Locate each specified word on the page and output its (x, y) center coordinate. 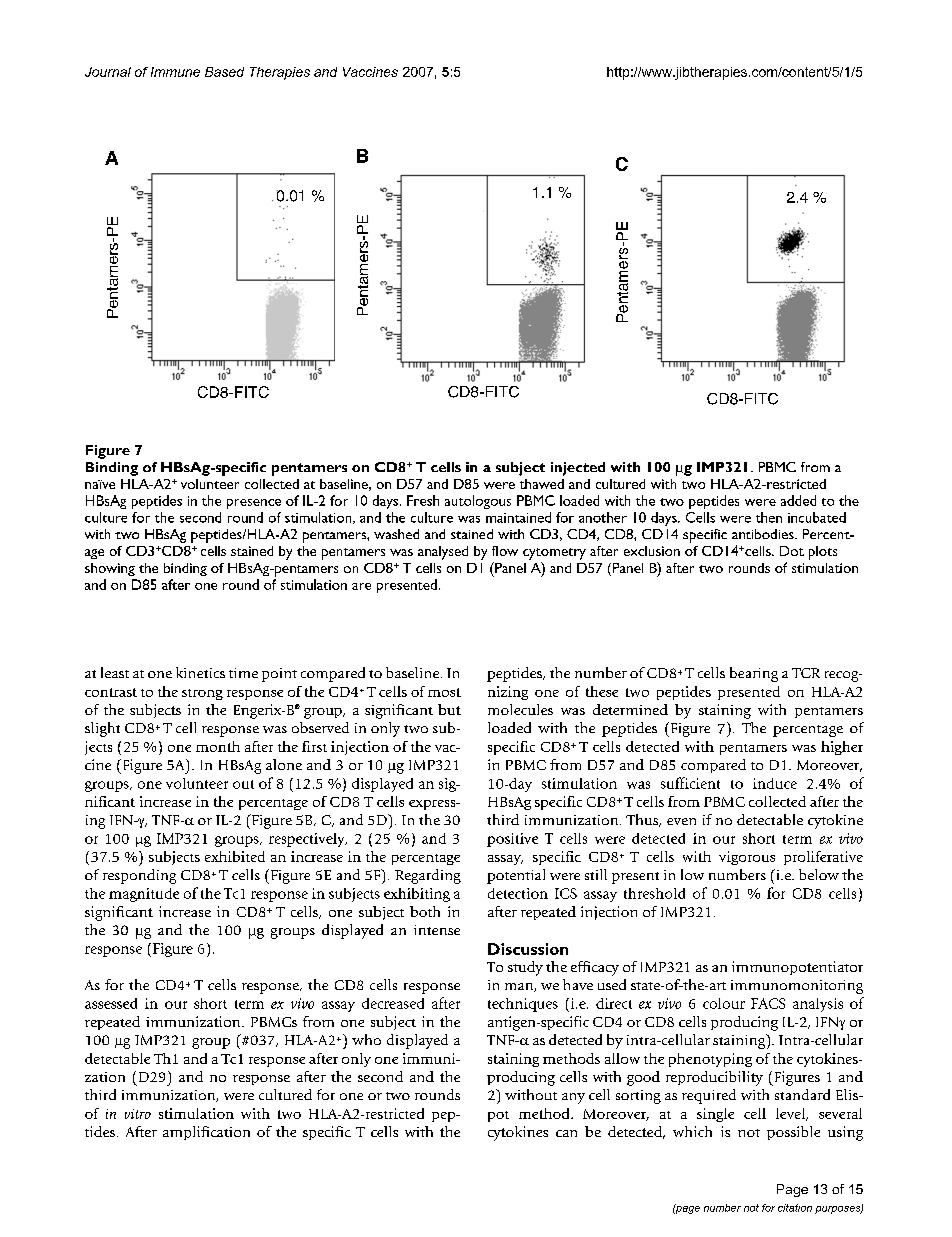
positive (512, 840)
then (769, 517)
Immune (175, 72)
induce (775, 783)
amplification (206, 1133)
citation (795, 1208)
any (573, 1098)
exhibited (235, 856)
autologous (478, 502)
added (798, 500)
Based (224, 72)
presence (254, 504)
